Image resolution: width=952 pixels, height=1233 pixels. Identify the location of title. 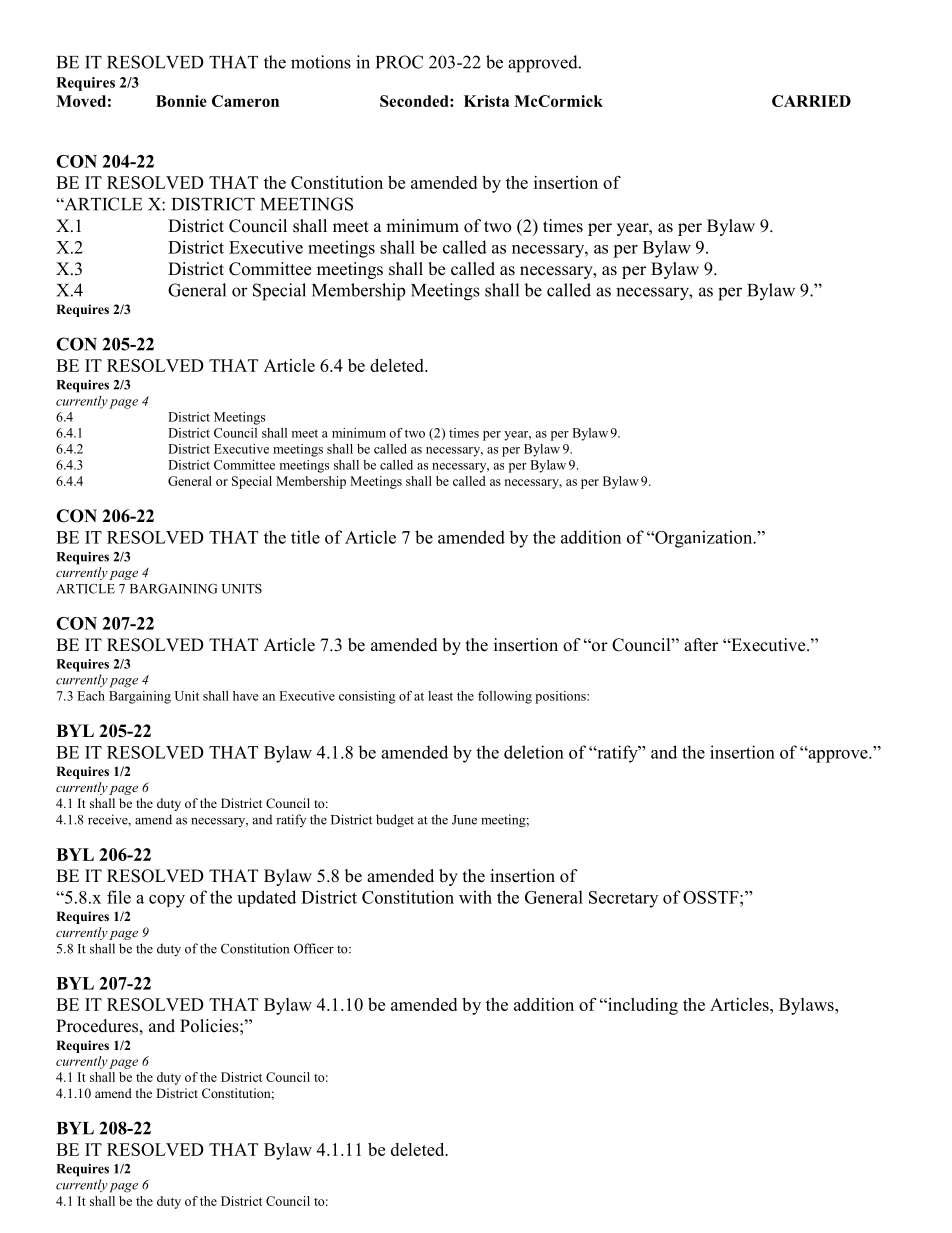
(305, 537).
